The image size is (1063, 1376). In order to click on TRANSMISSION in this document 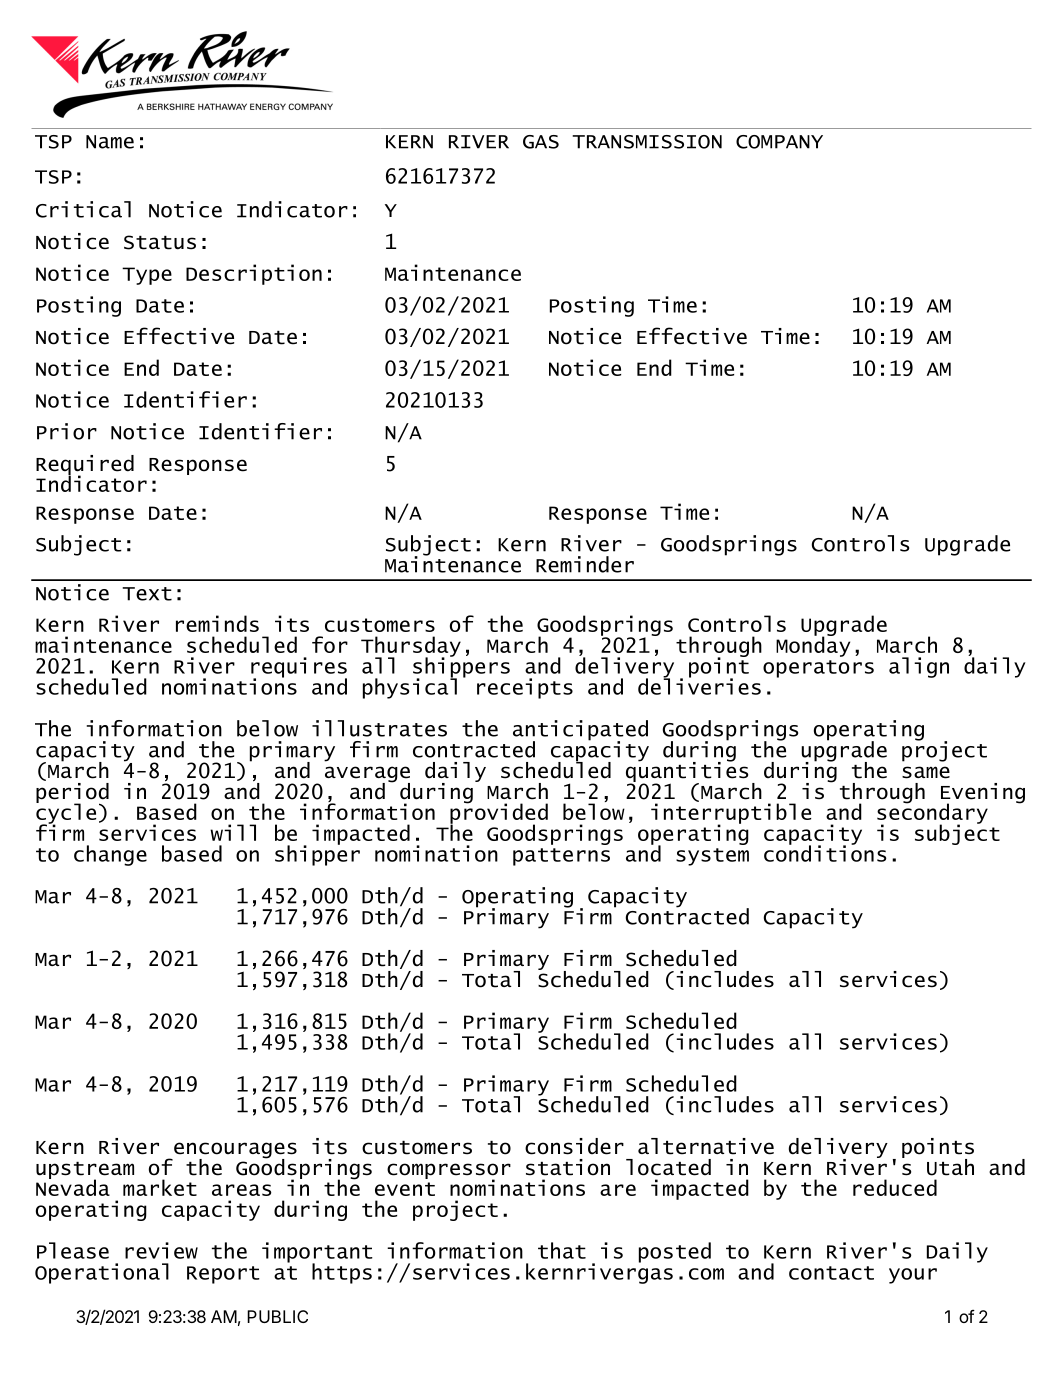, I will do `click(647, 142)`.
